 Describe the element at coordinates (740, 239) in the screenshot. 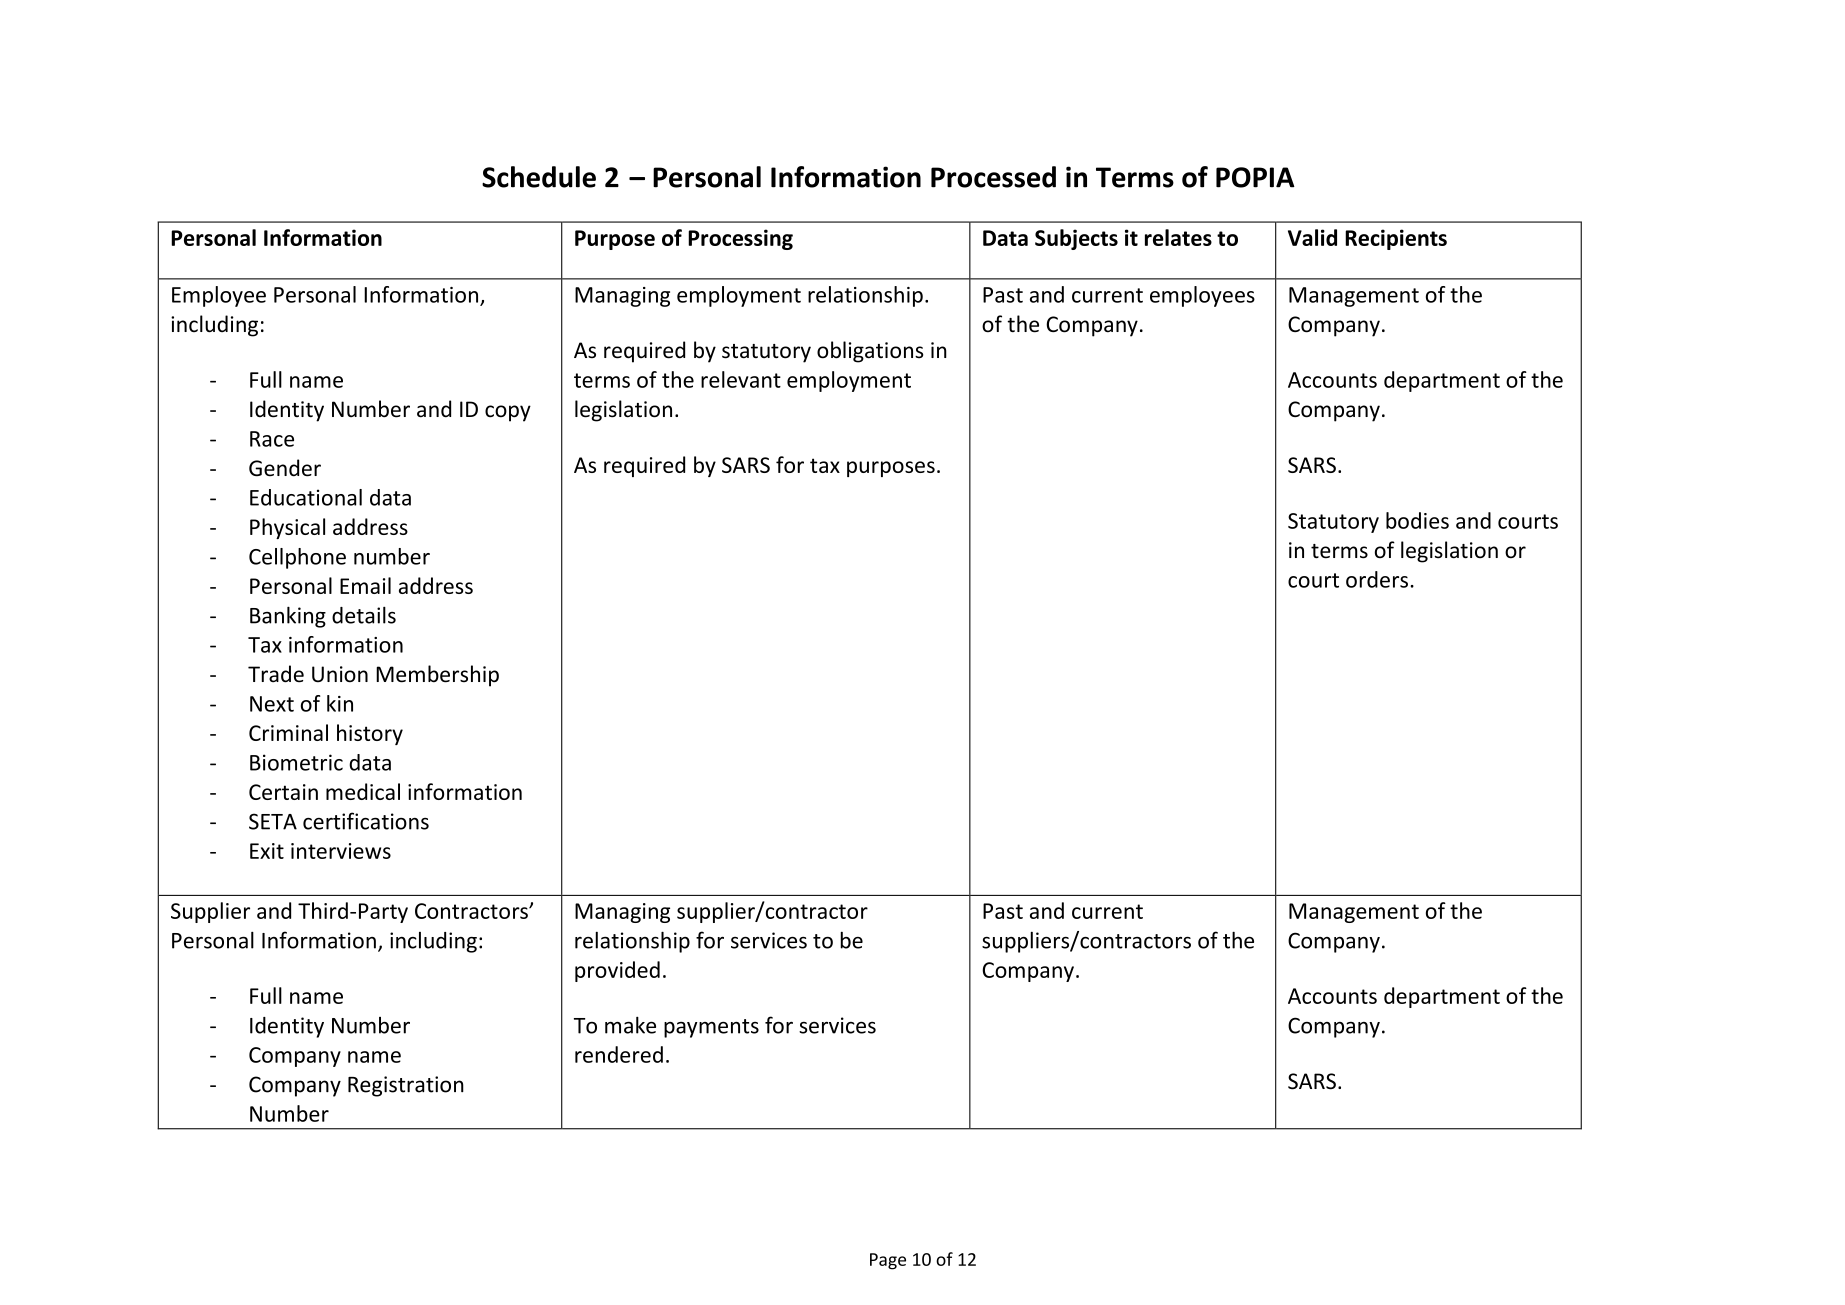

I see `Processing` at that location.
